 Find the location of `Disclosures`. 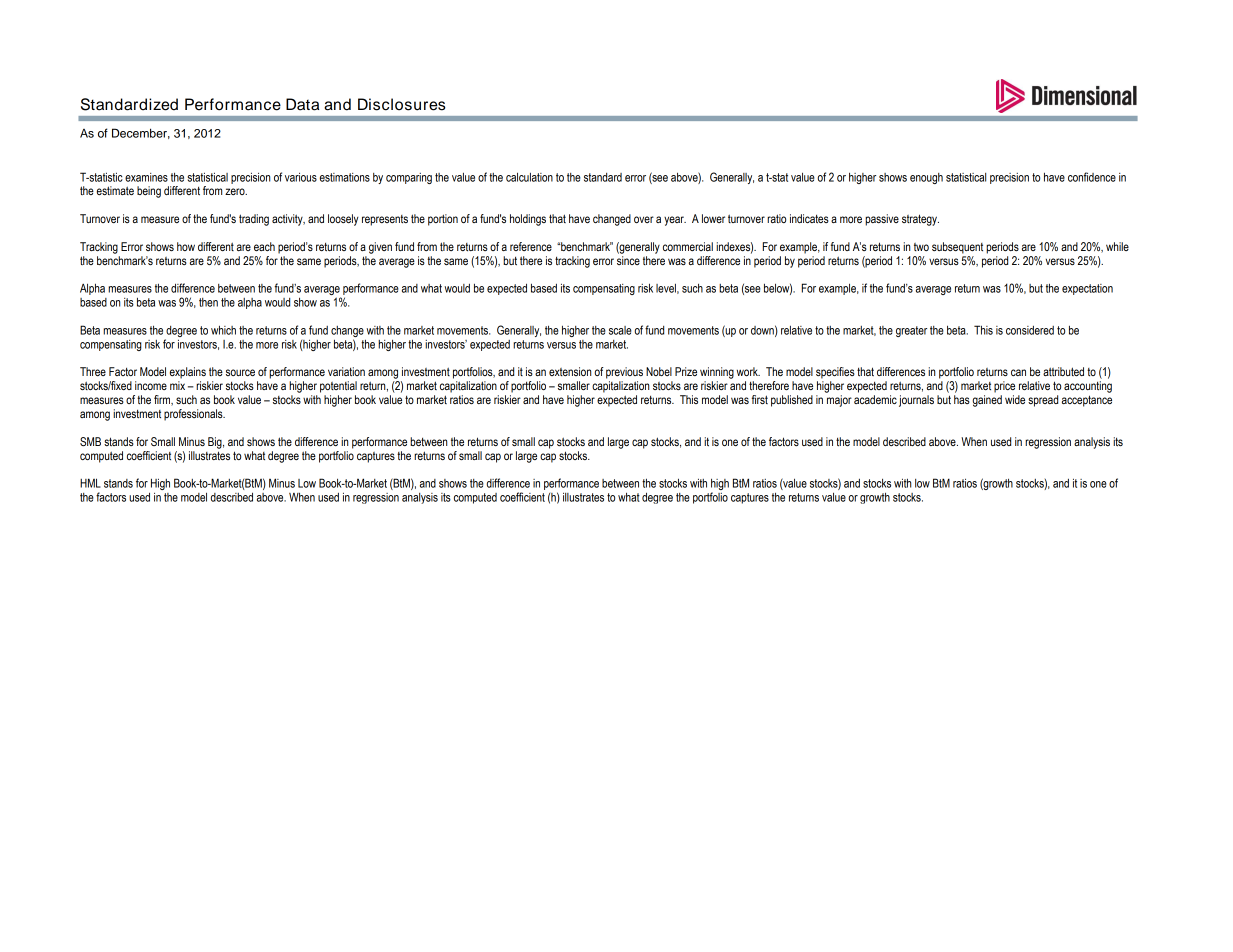

Disclosures is located at coordinates (401, 104).
